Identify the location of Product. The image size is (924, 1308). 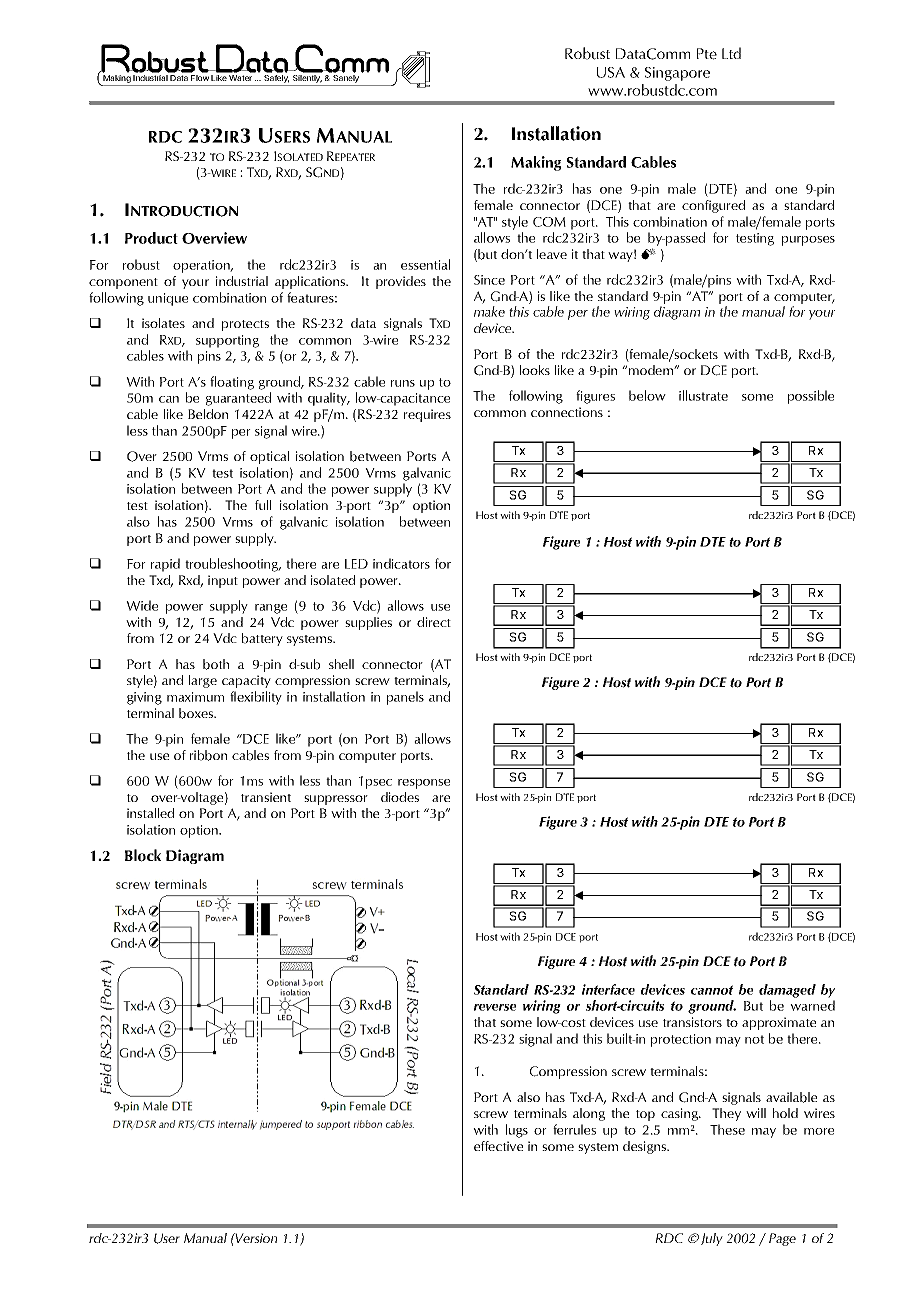
(151, 238).
